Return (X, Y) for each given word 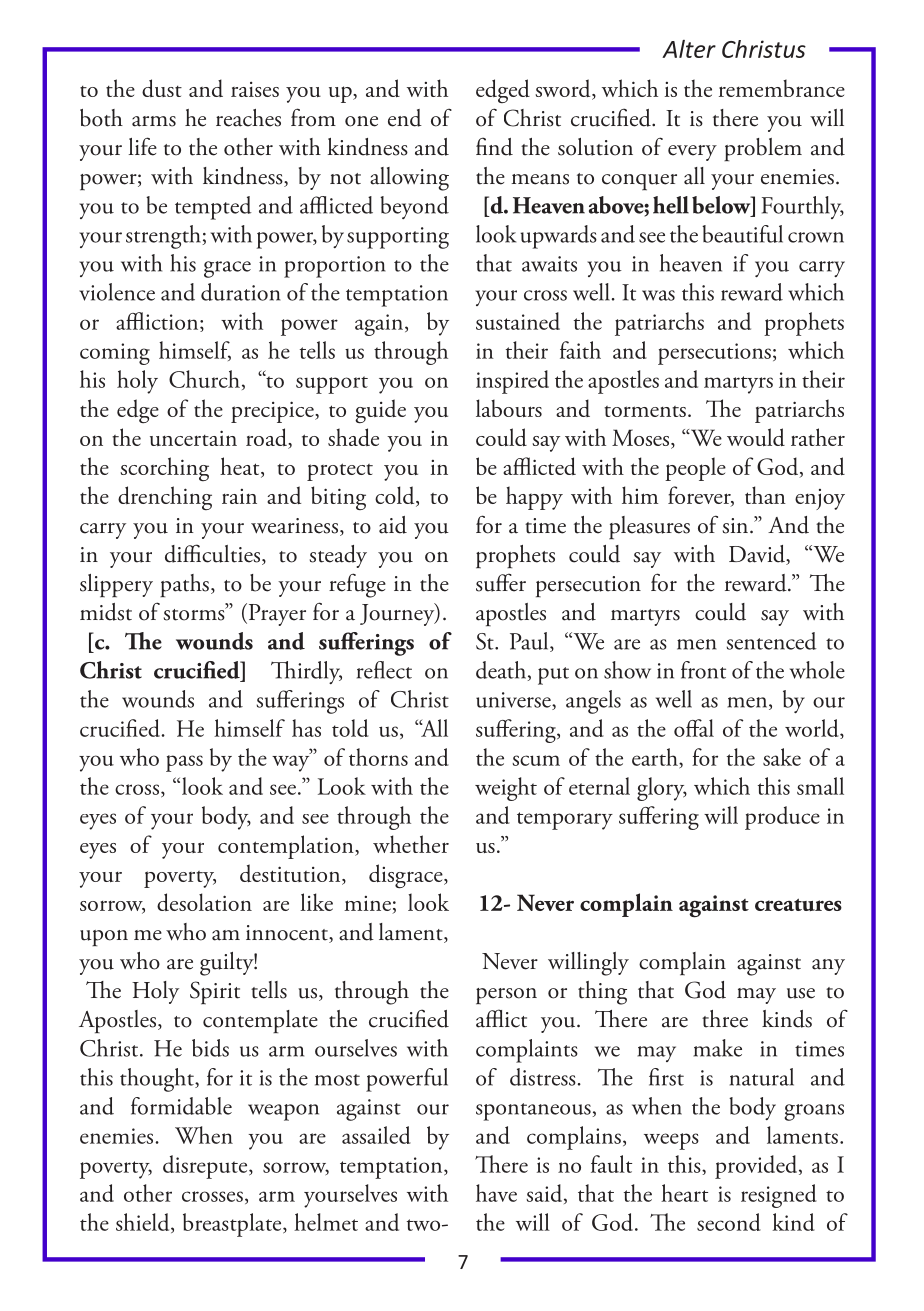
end (405, 118)
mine (368, 905)
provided (757, 1167)
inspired (512, 382)
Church (204, 379)
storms (195, 614)
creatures (798, 904)
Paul (530, 642)
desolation (204, 902)
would (756, 437)
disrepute (206, 1167)
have (496, 1193)
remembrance (782, 88)
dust (162, 88)
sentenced (771, 641)
